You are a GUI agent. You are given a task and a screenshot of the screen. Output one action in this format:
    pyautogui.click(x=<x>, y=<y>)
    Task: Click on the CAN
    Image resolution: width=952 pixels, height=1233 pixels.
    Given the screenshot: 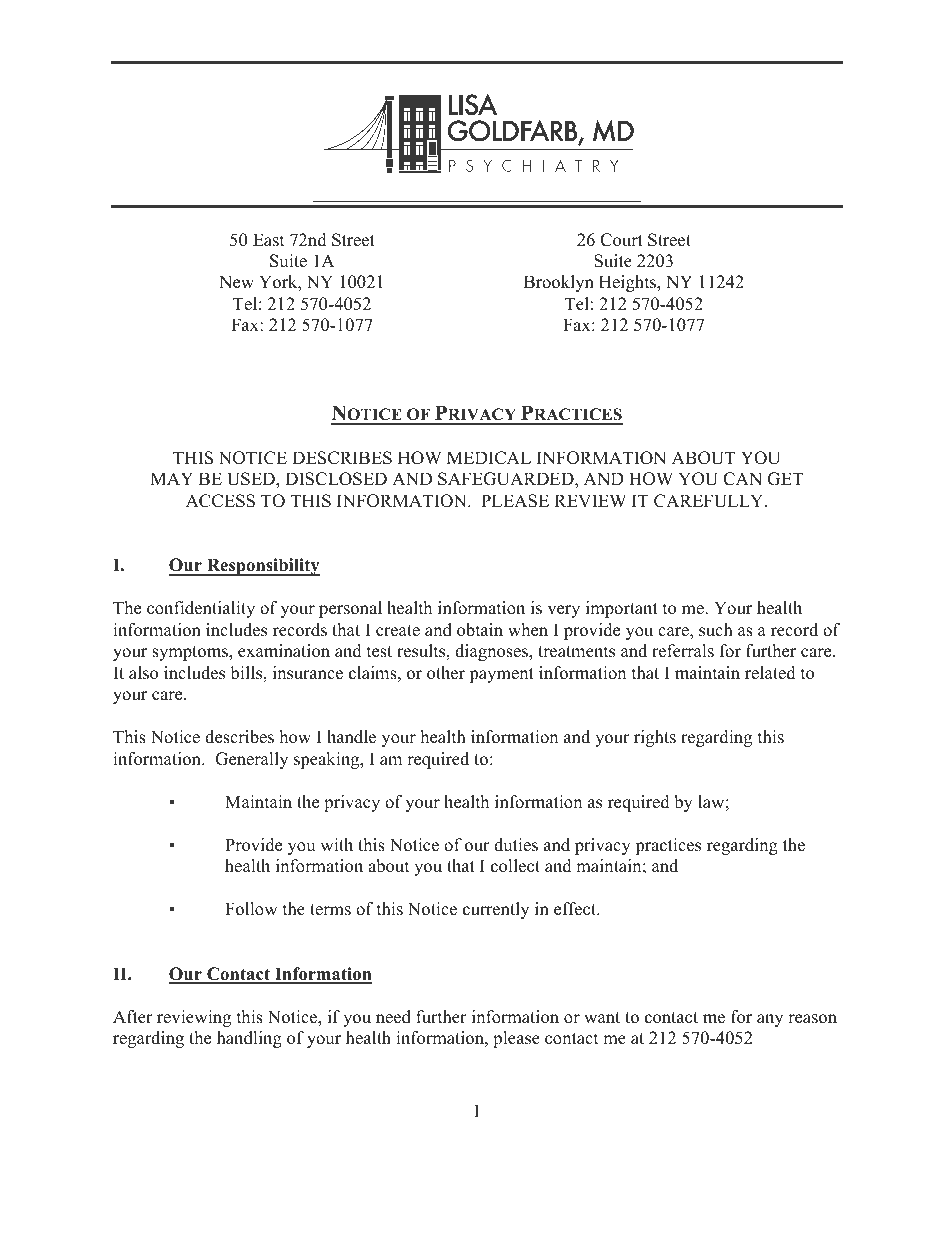 What is the action you would take?
    pyautogui.click(x=742, y=479)
